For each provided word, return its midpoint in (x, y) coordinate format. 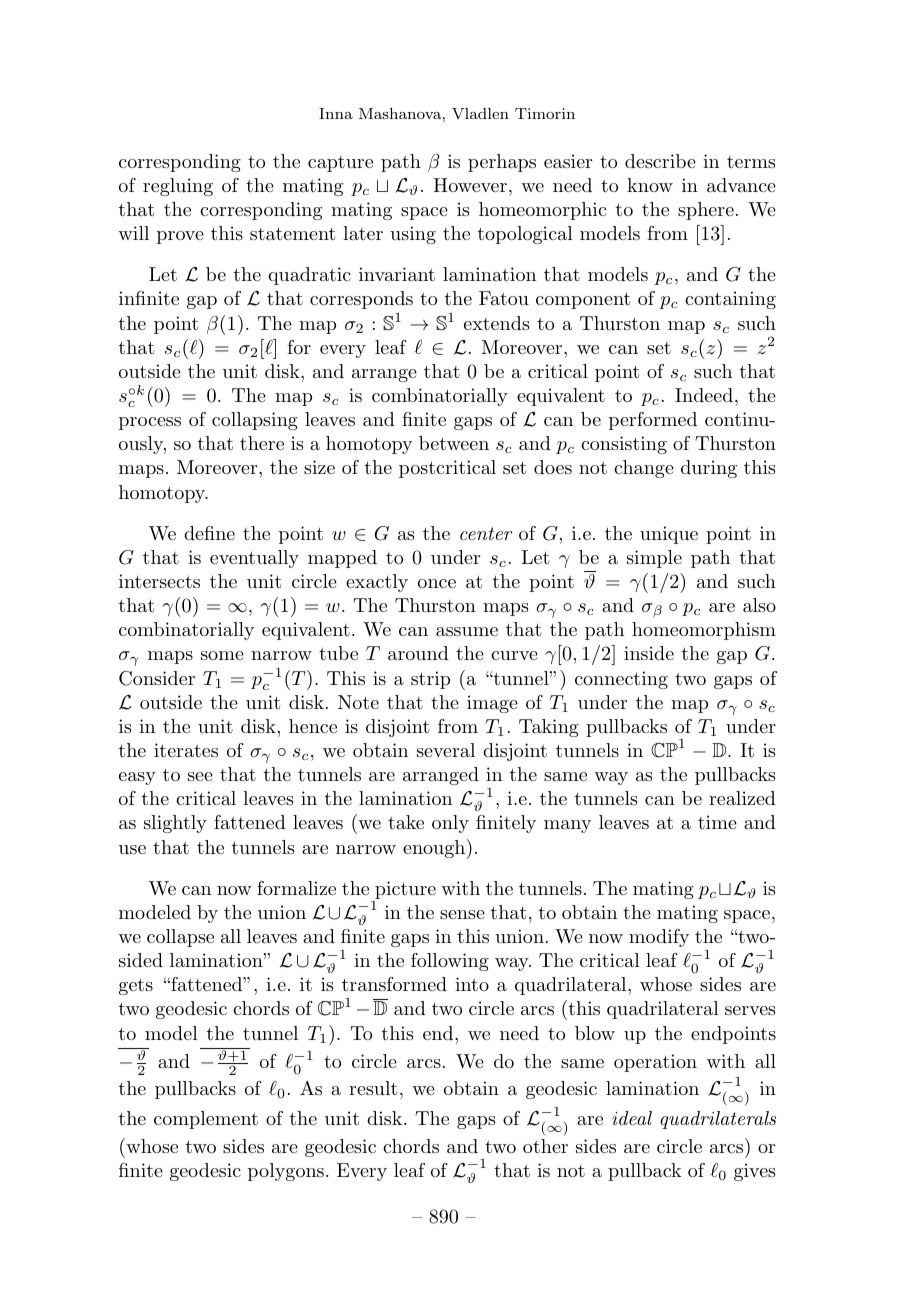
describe (660, 161)
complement (206, 1120)
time (717, 822)
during (709, 469)
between (454, 443)
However (470, 185)
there (262, 443)
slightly (175, 824)
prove (180, 237)
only (450, 824)
